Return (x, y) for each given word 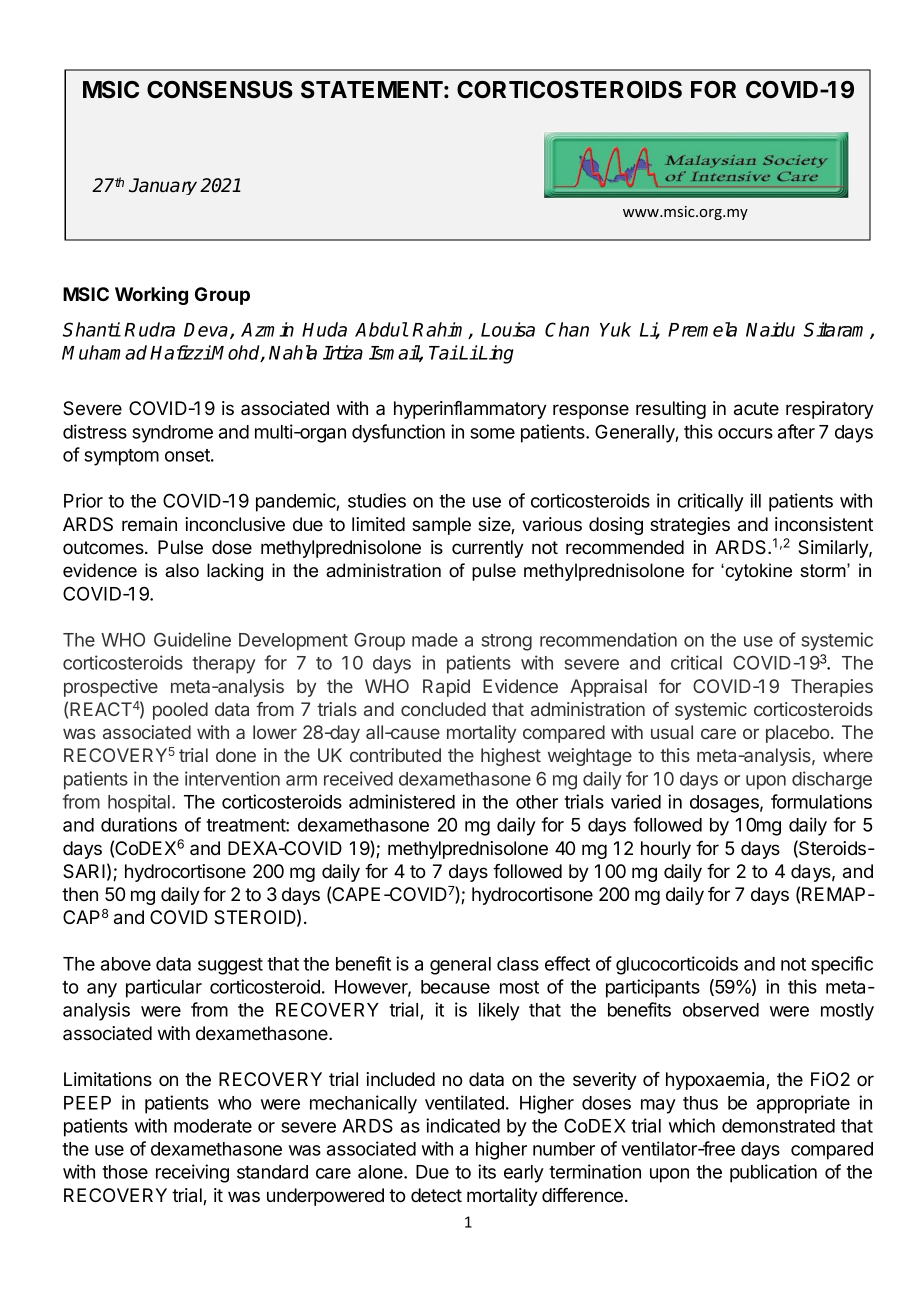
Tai (443, 352)
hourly (666, 850)
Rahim (440, 330)
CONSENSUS (220, 90)
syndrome (172, 434)
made (435, 640)
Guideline (192, 639)
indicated (463, 1125)
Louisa (508, 329)
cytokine (757, 572)
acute (756, 409)
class (518, 964)
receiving (192, 1173)
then (80, 894)
